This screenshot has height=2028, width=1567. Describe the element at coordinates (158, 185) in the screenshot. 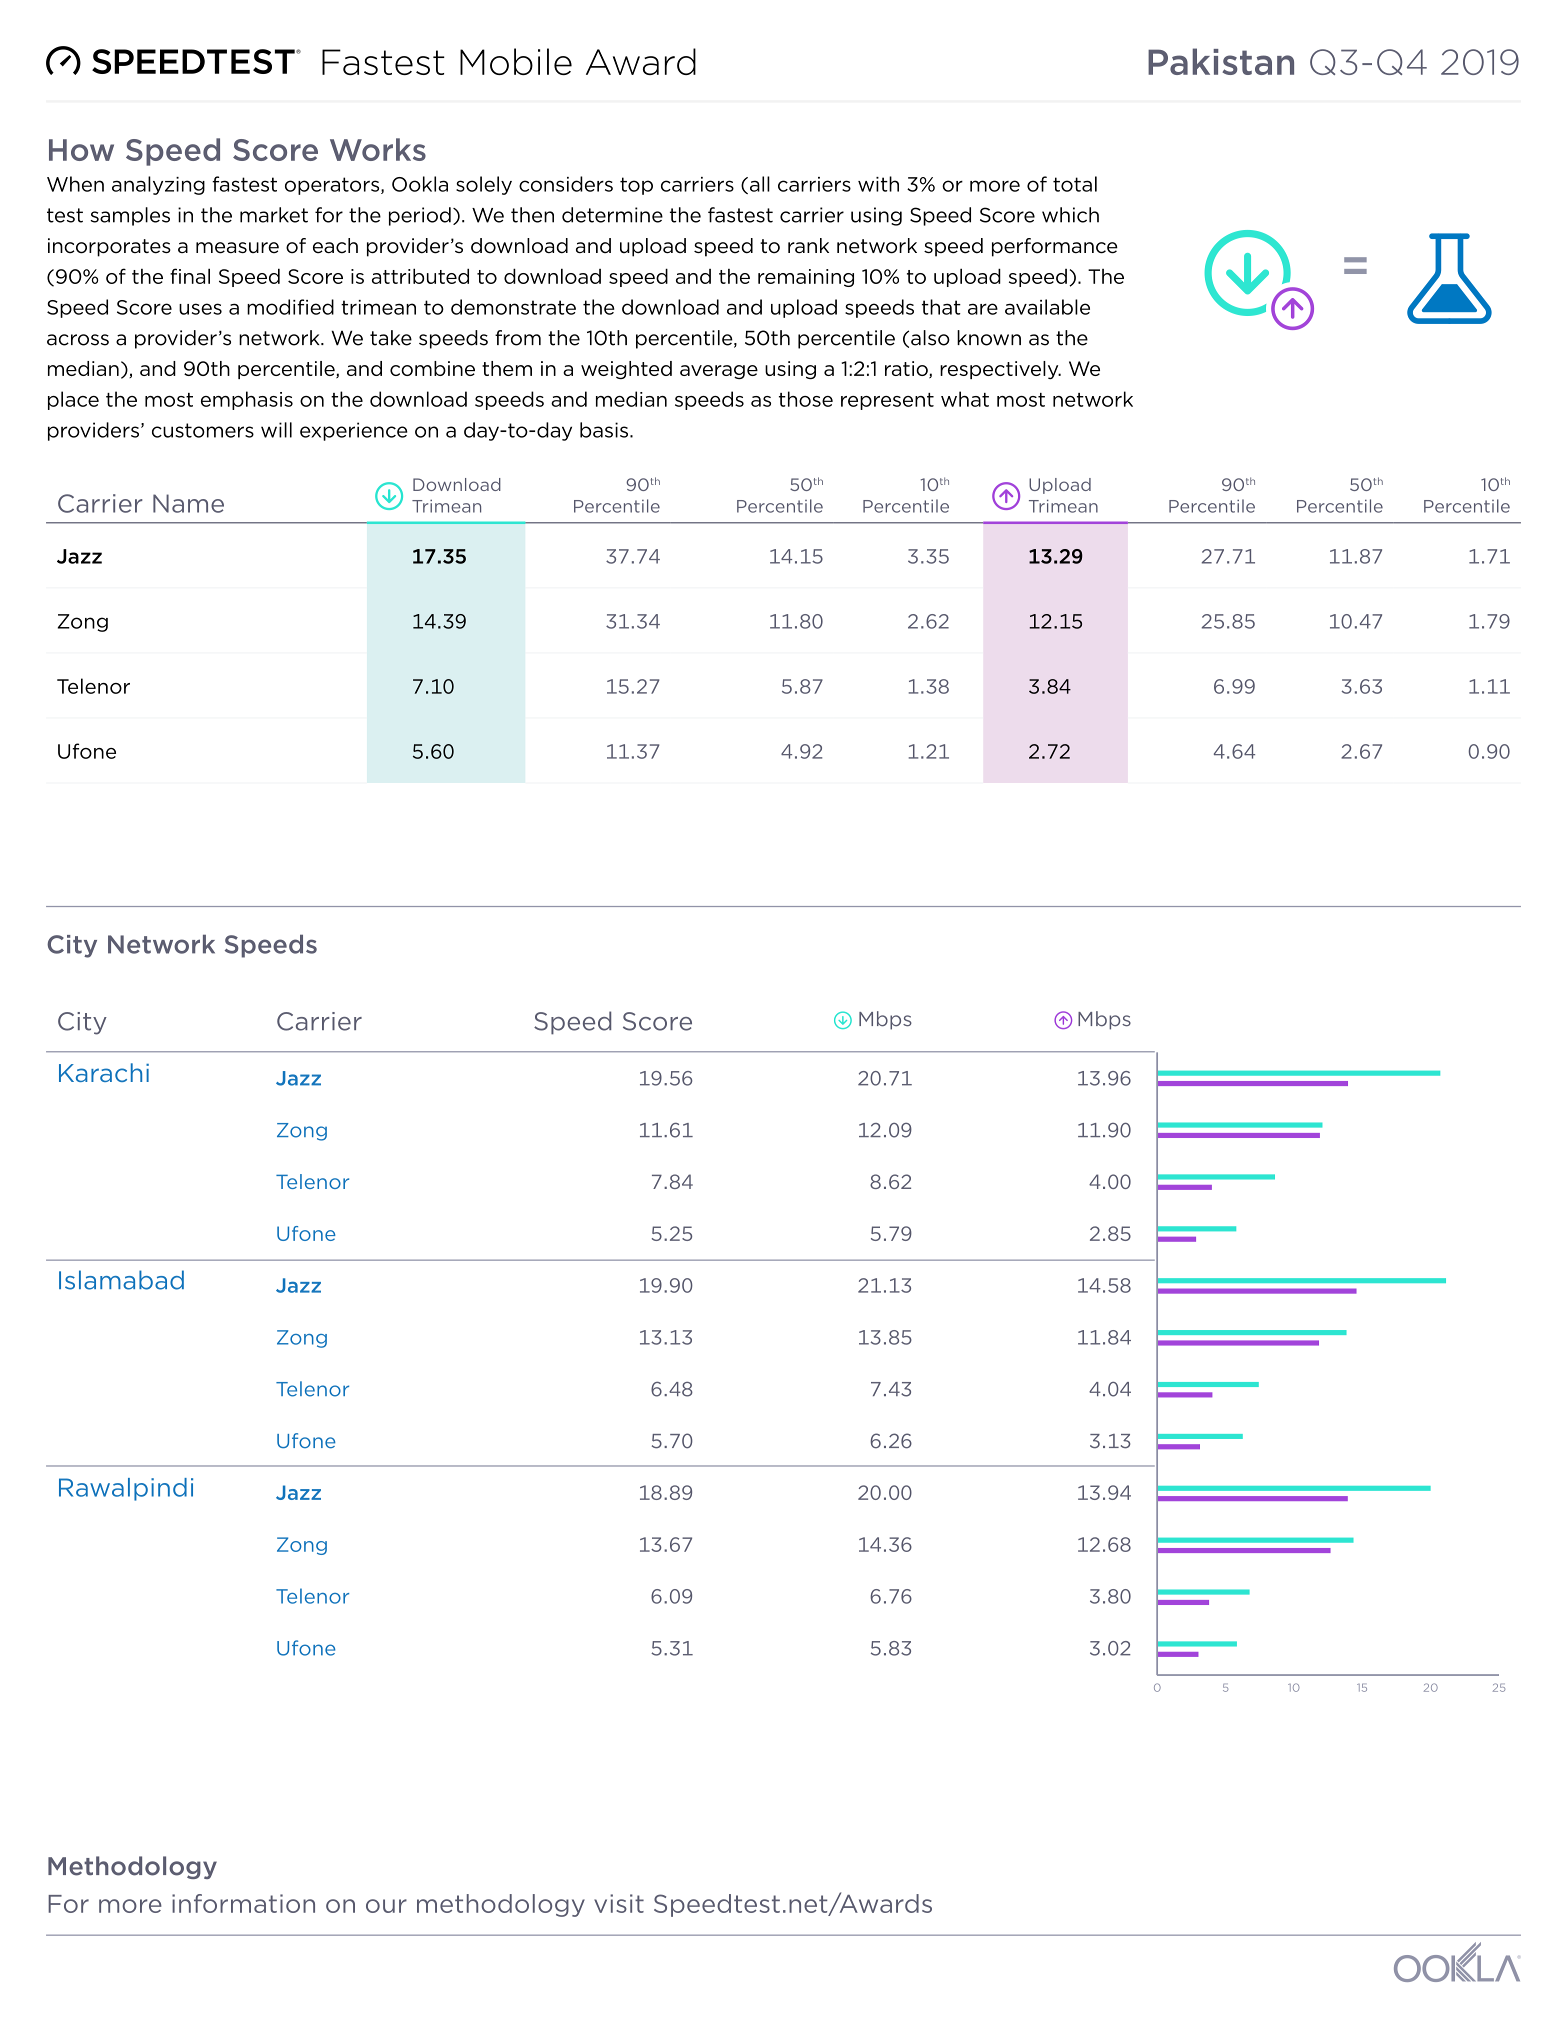

I see `analyzing` at that location.
